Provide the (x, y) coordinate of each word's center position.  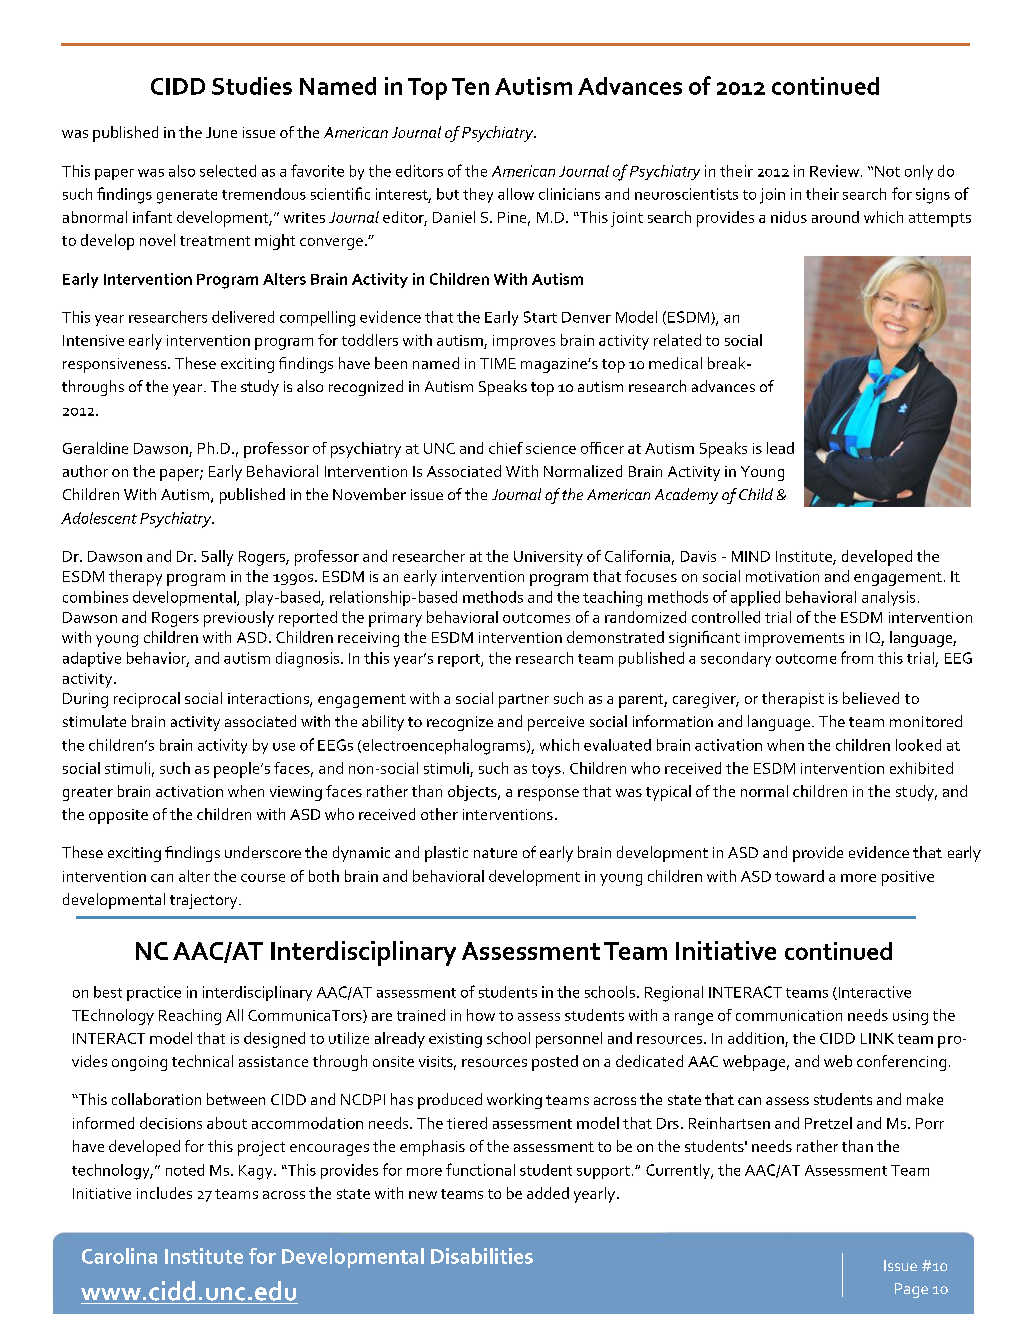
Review (834, 171)
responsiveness (116, 365)
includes (164, 1193)
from (857, 657)
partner (524, 701)
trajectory (205, 901)
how (481, 1015)
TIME (498, 363)
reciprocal (147, 700)
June (221, 132)
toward (799, 876)
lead (780, 448)
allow (516, 194)
